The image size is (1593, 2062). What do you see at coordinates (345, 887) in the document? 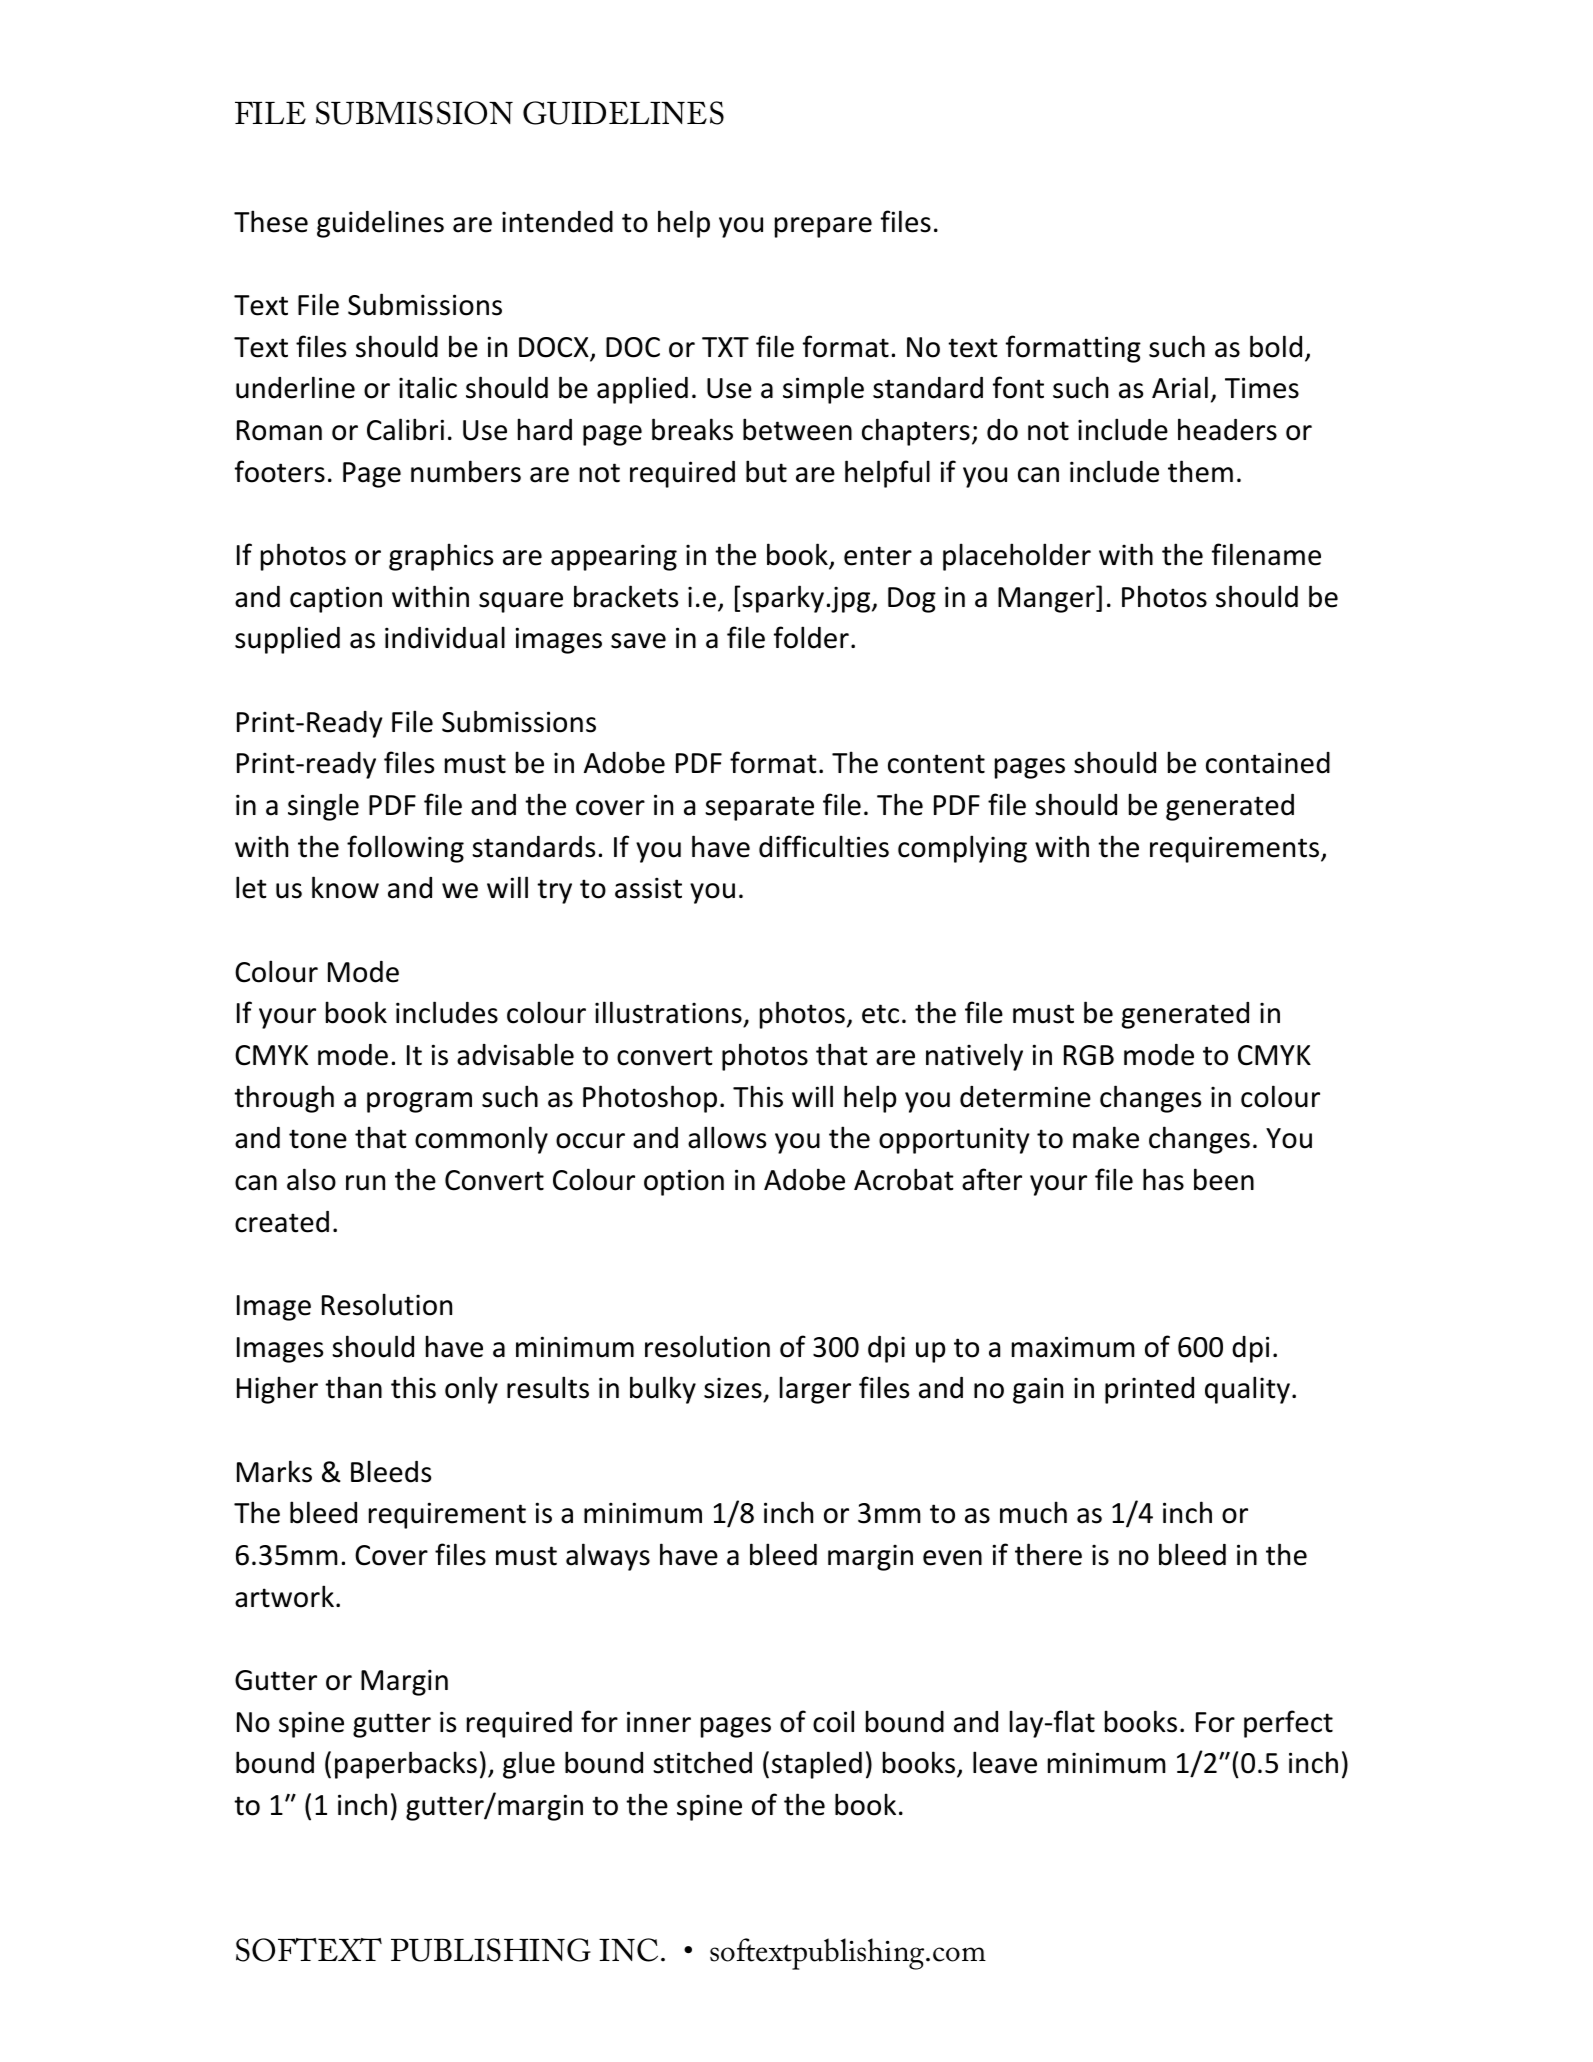
I see `know` at bounding box center [345, 887].
